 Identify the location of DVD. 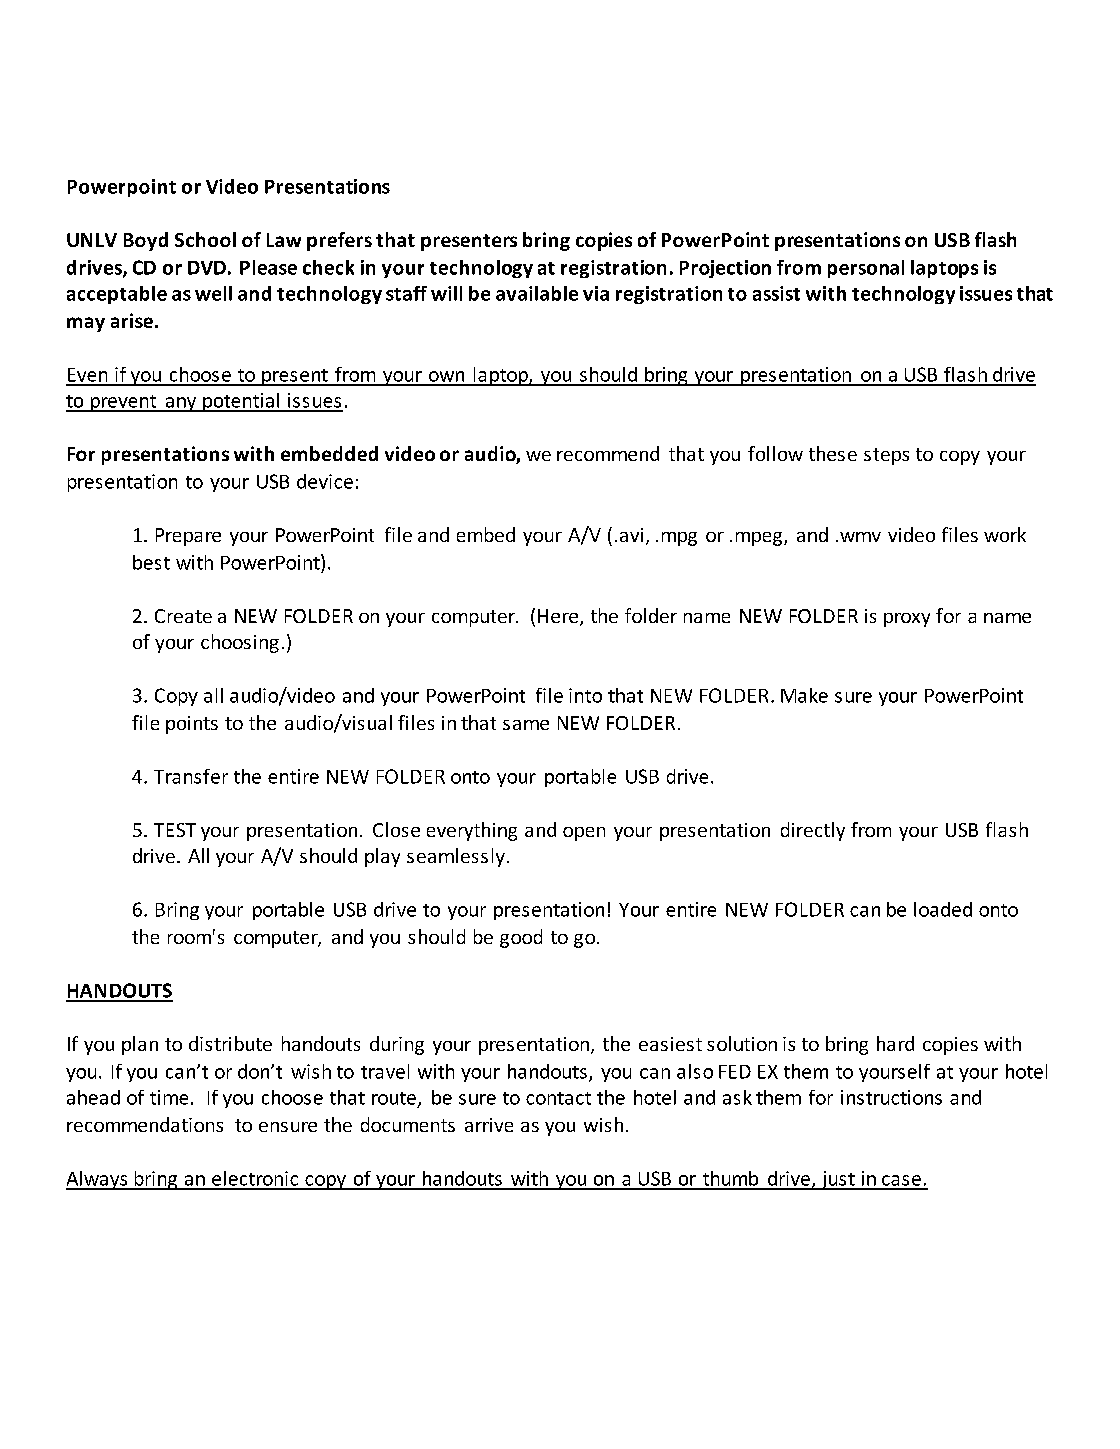
(207, 268).
